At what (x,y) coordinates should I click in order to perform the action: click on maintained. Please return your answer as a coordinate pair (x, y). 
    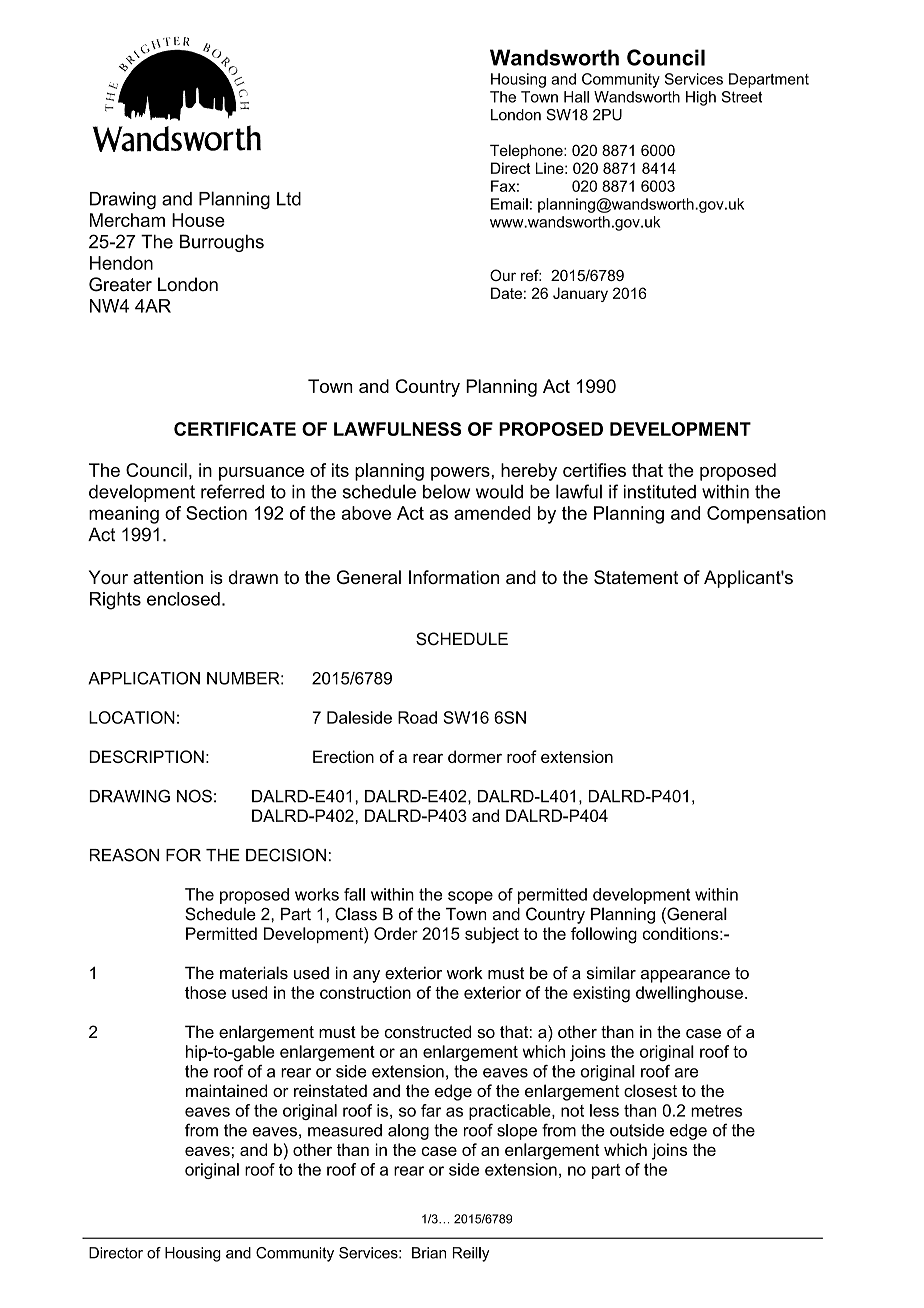
    Looking at the image, I should click on (226, 1090).
